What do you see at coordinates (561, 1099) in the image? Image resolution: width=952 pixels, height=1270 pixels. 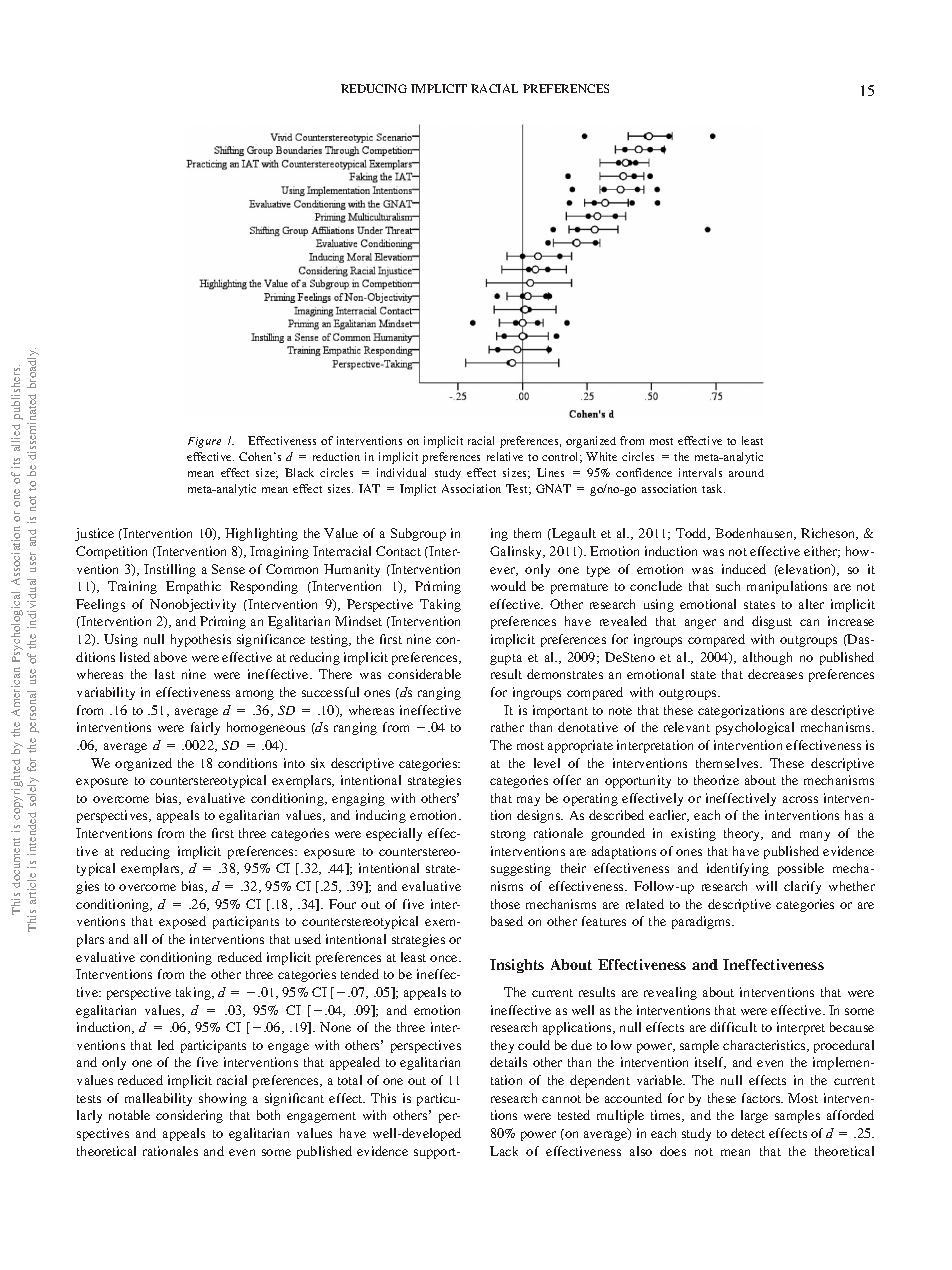 I see `cannot` at bounding box center [561, 1099].
